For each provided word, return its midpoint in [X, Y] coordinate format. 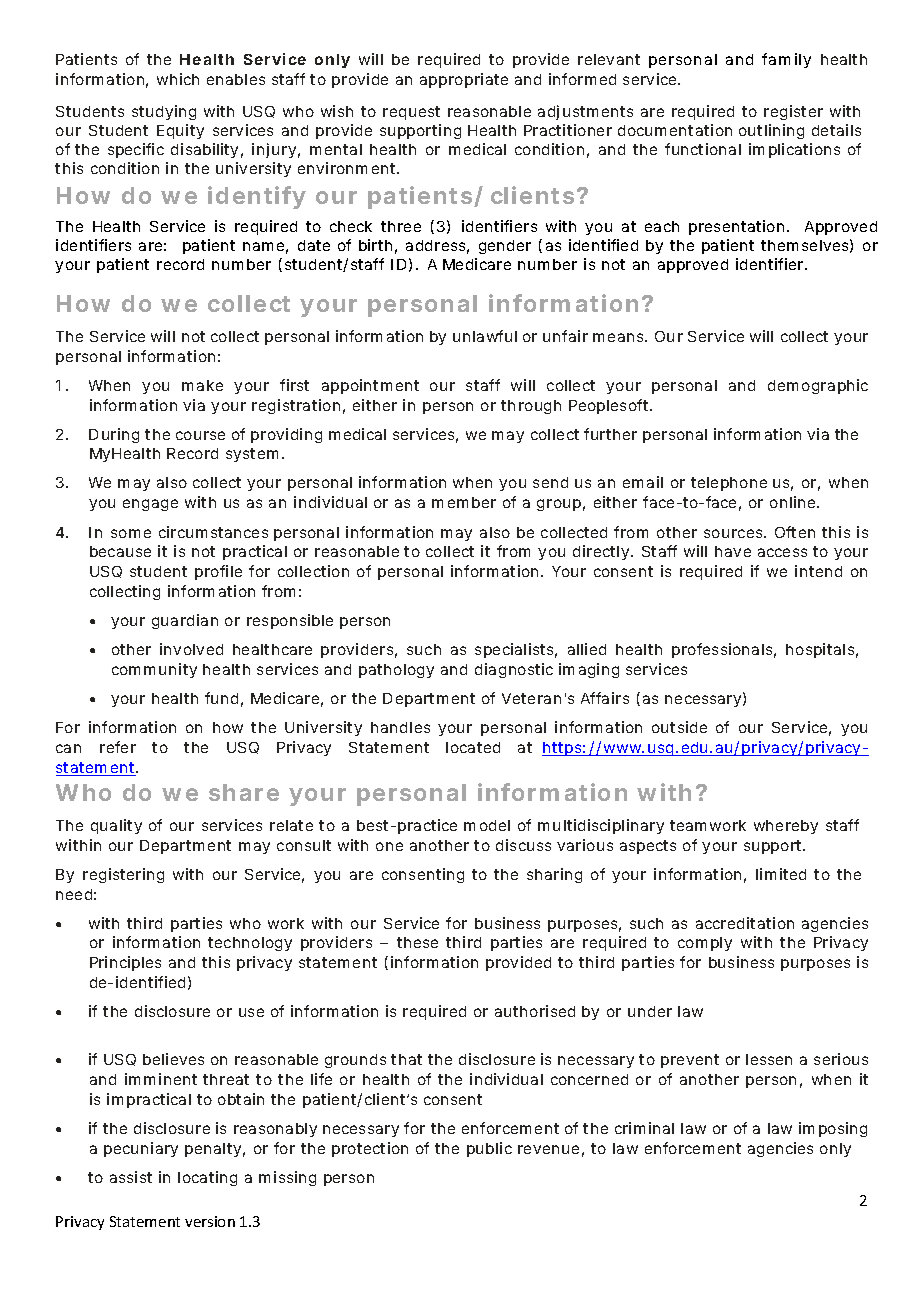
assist [131, 1177]
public [489, 1149]
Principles [125, 963]
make [202, 385]
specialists [516, 650]
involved [191, 649]
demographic [818, 386]
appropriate [464, 80]
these [417, 942]
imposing [833, 1129]
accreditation [745, 923]
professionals [724, 650]
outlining [771, 131]
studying [164, 112]
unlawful [485, 336]
